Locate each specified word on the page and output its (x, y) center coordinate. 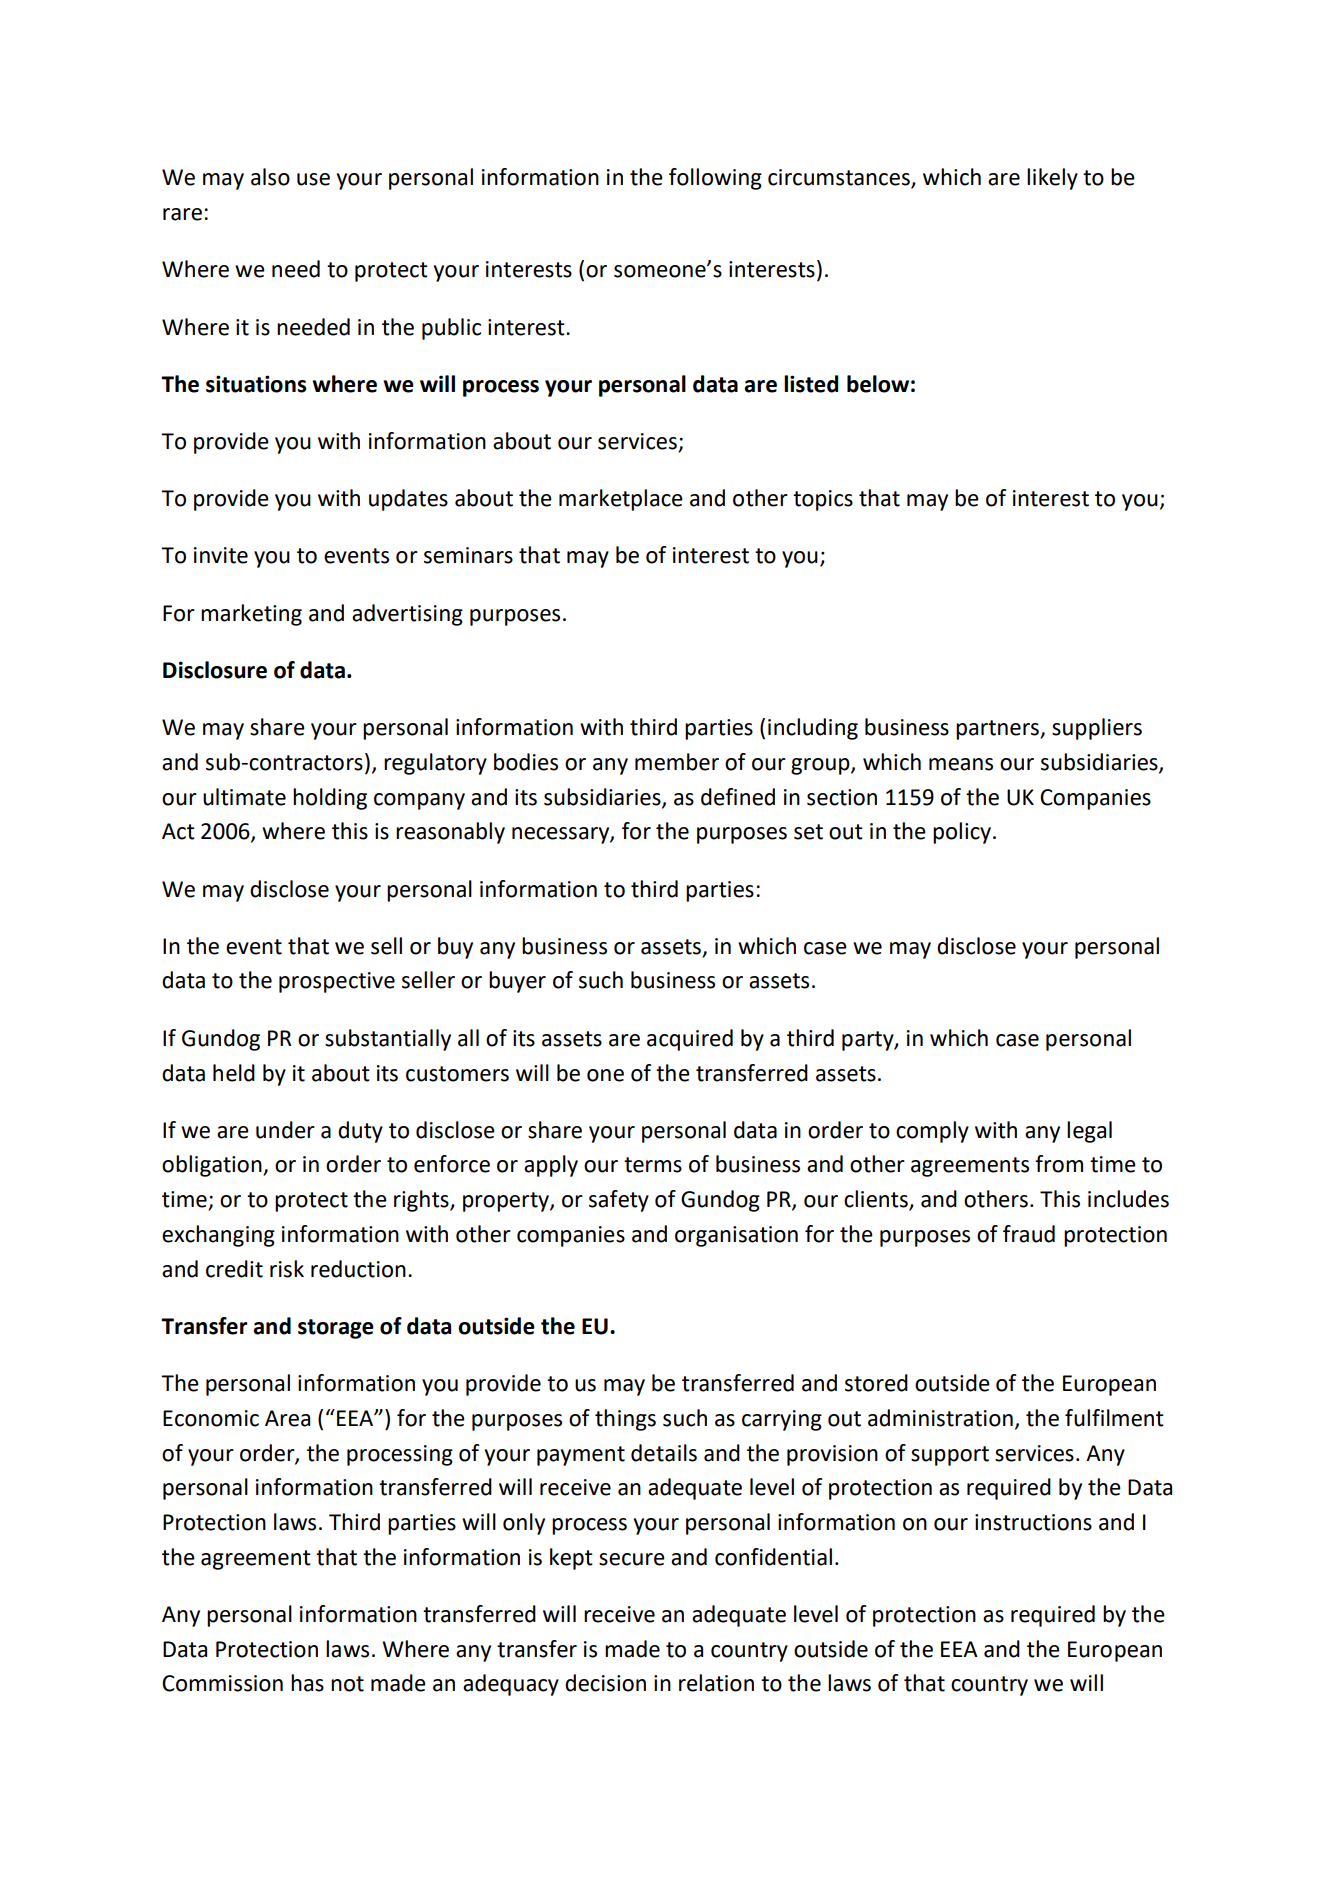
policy (963, 833)
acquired (690, 1040)
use (313, 179)
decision (605, 1683)
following (715, 179)
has (307, 1683)
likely (1052, 179)
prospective (337, 982)
